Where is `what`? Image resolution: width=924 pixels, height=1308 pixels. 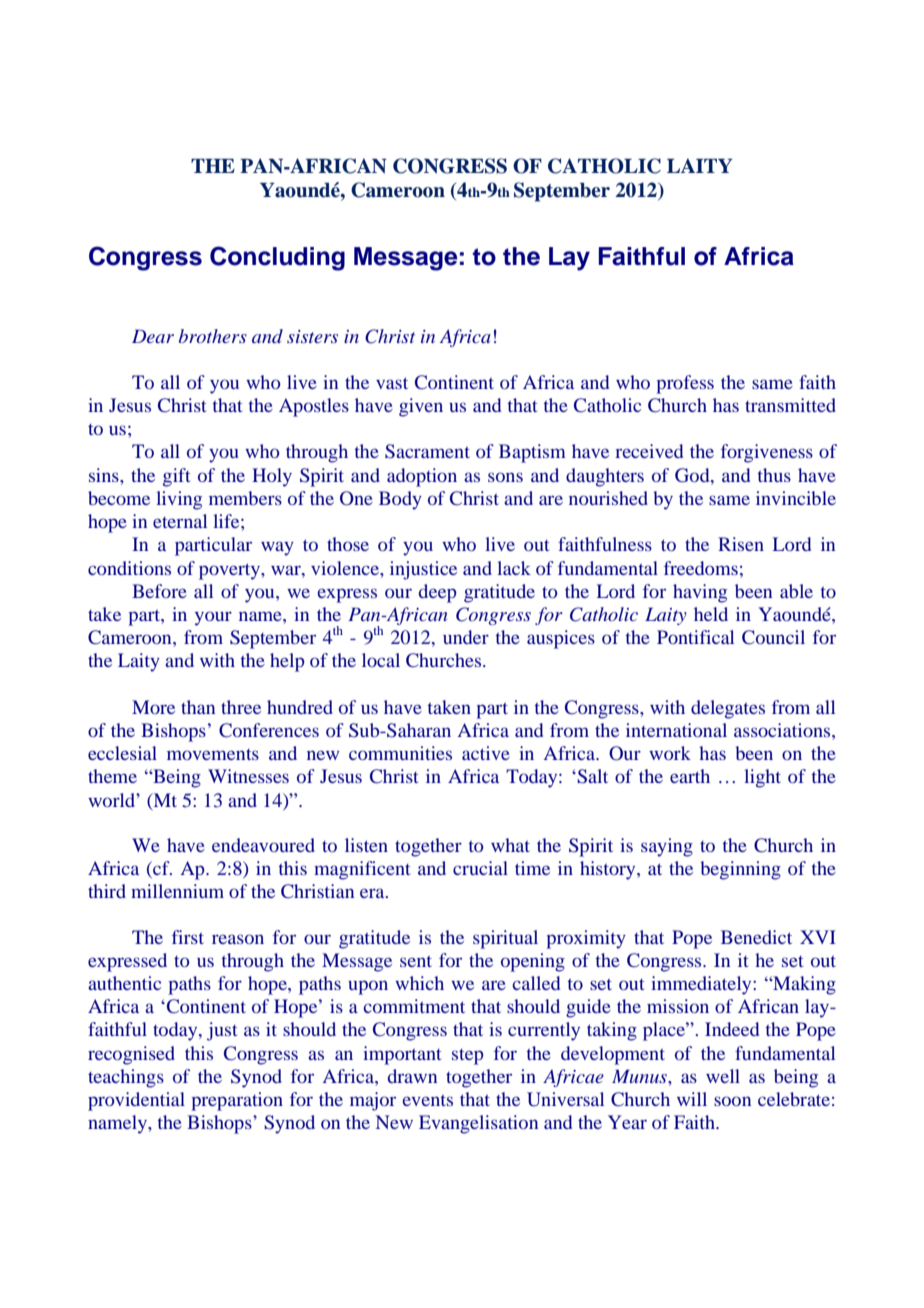 what is located at coordinates (510, 845).
